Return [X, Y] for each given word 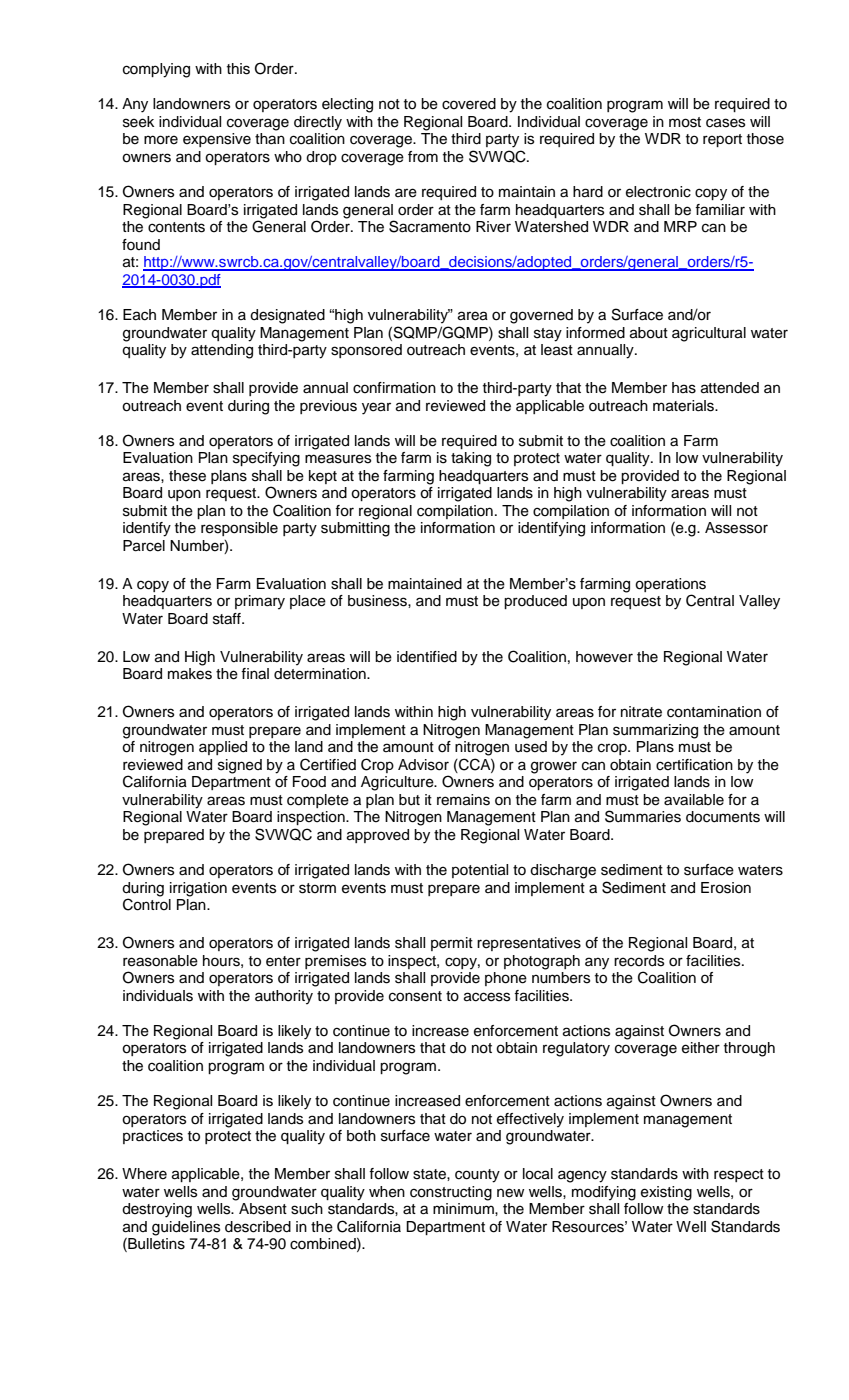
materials [684, 406]
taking [471, 459]
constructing [451, 1193]
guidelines [186, 1228]
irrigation [198, 889]
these [187, 476]
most [685, 122]
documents [723, 817]
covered [469, 104]
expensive [217, 140]
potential [480, 871]
